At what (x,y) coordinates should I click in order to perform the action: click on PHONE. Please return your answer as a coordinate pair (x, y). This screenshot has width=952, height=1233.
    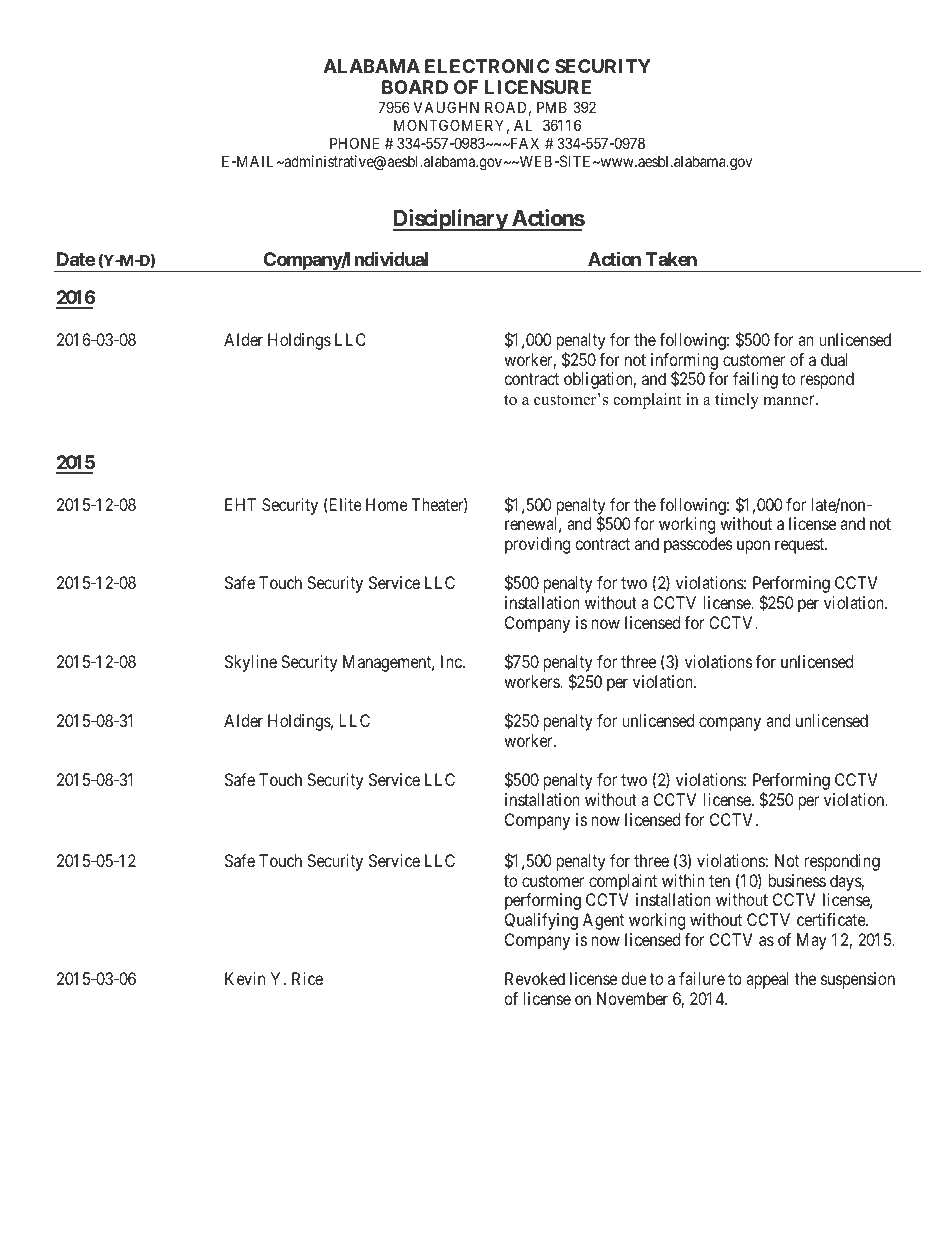
    Looking at the image, I should click on (354, 143).
